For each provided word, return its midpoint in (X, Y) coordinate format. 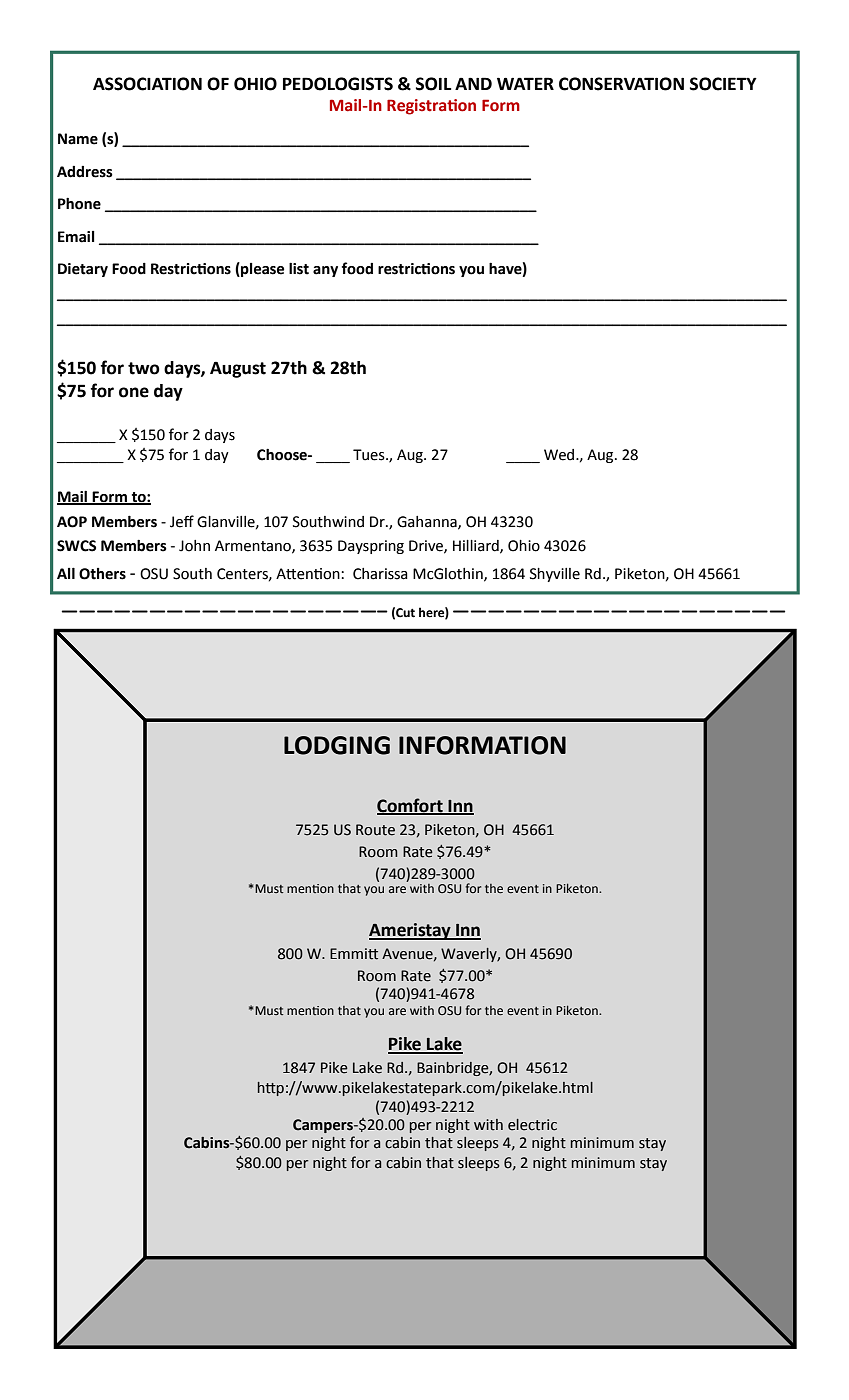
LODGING (337, 745)
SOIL (434, 84)
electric (532, 1125)
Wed (560, 455)
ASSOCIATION (147, 84)
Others (102, 574)
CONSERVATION (621, 84)
